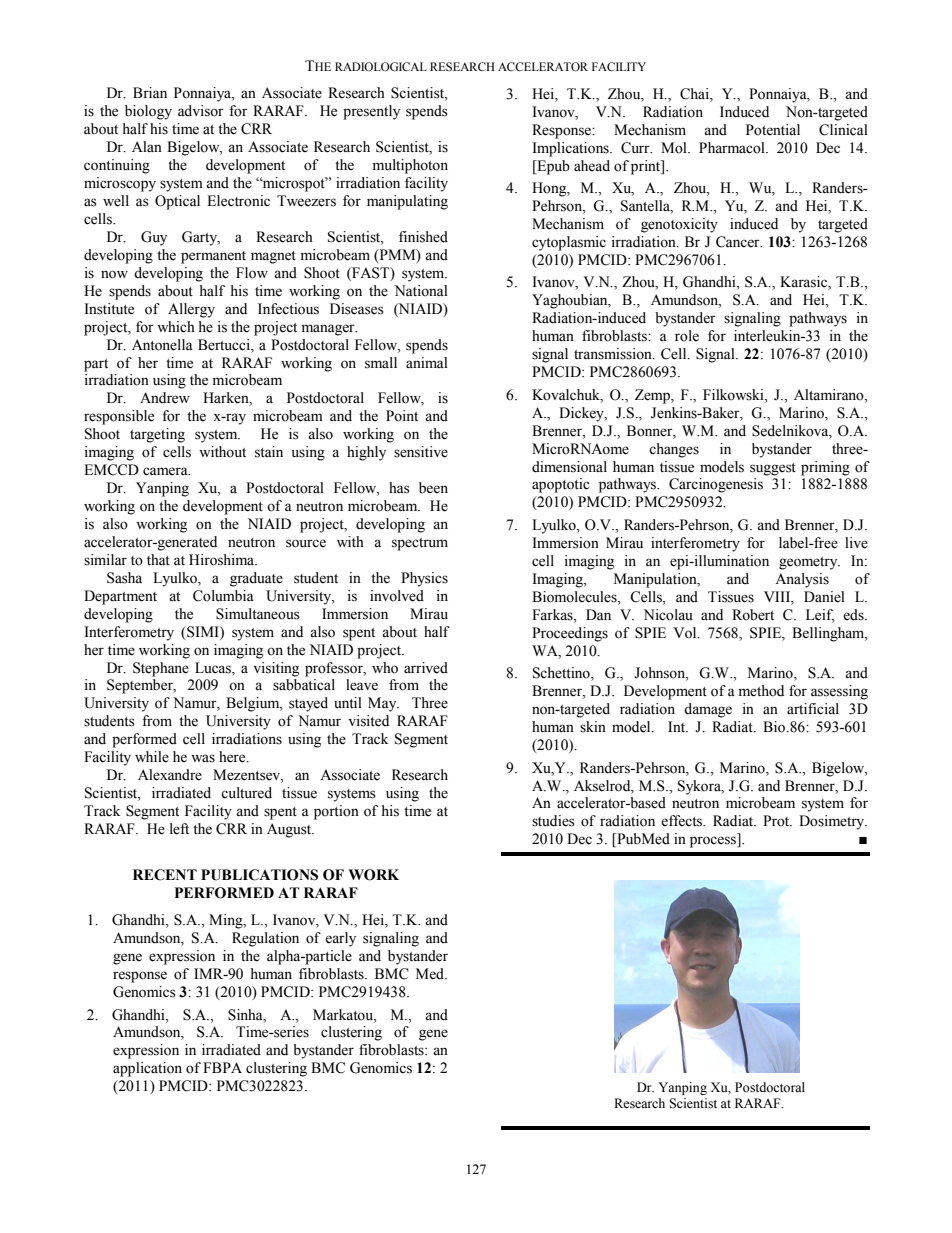  Describe the element at coordinates (773, 130) in the page. I see `Potential` at that location.
